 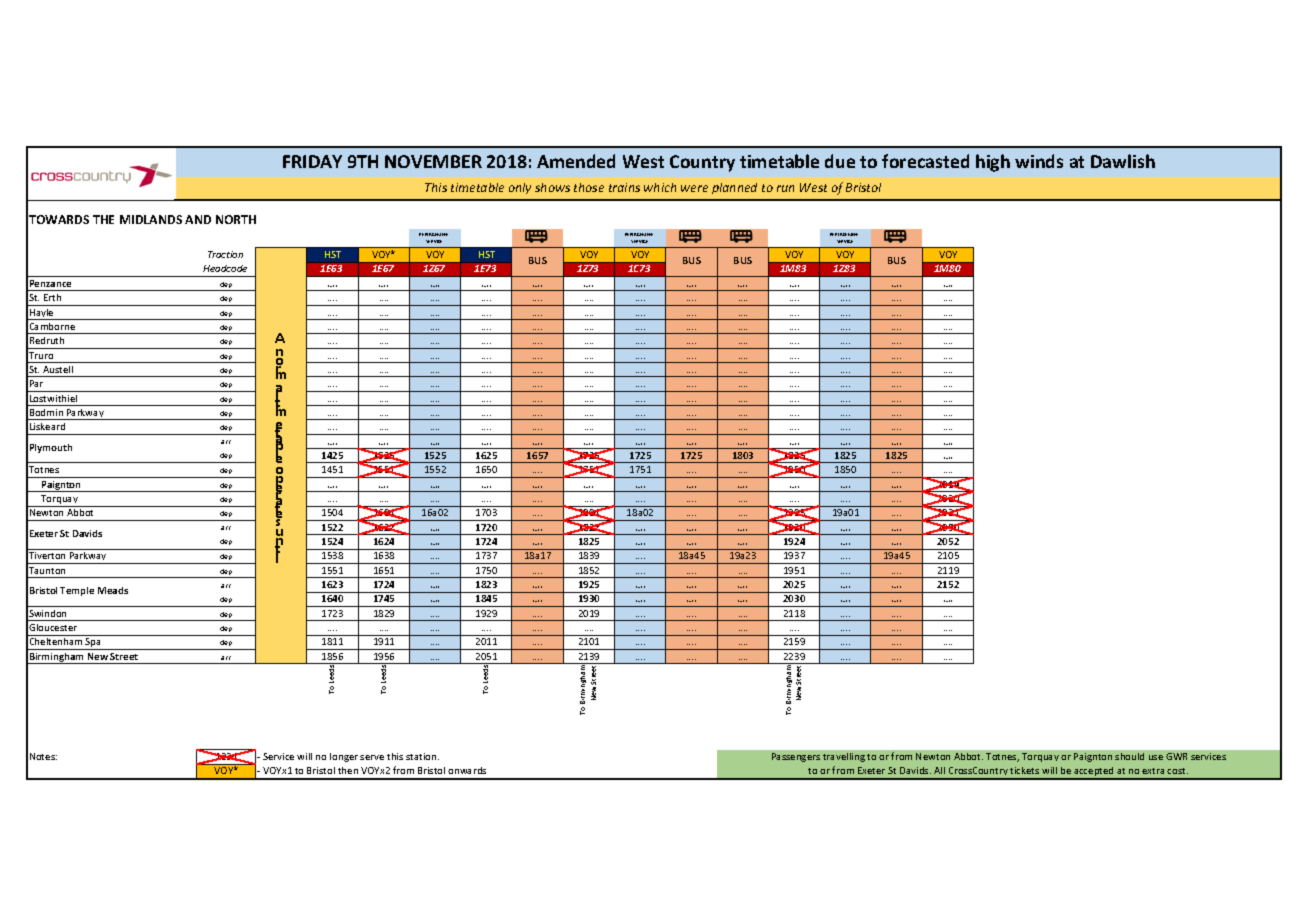 What do you see at coordinates (734, 188) in the screenshot?
I see `planned` at bounding box center [734, 188].
